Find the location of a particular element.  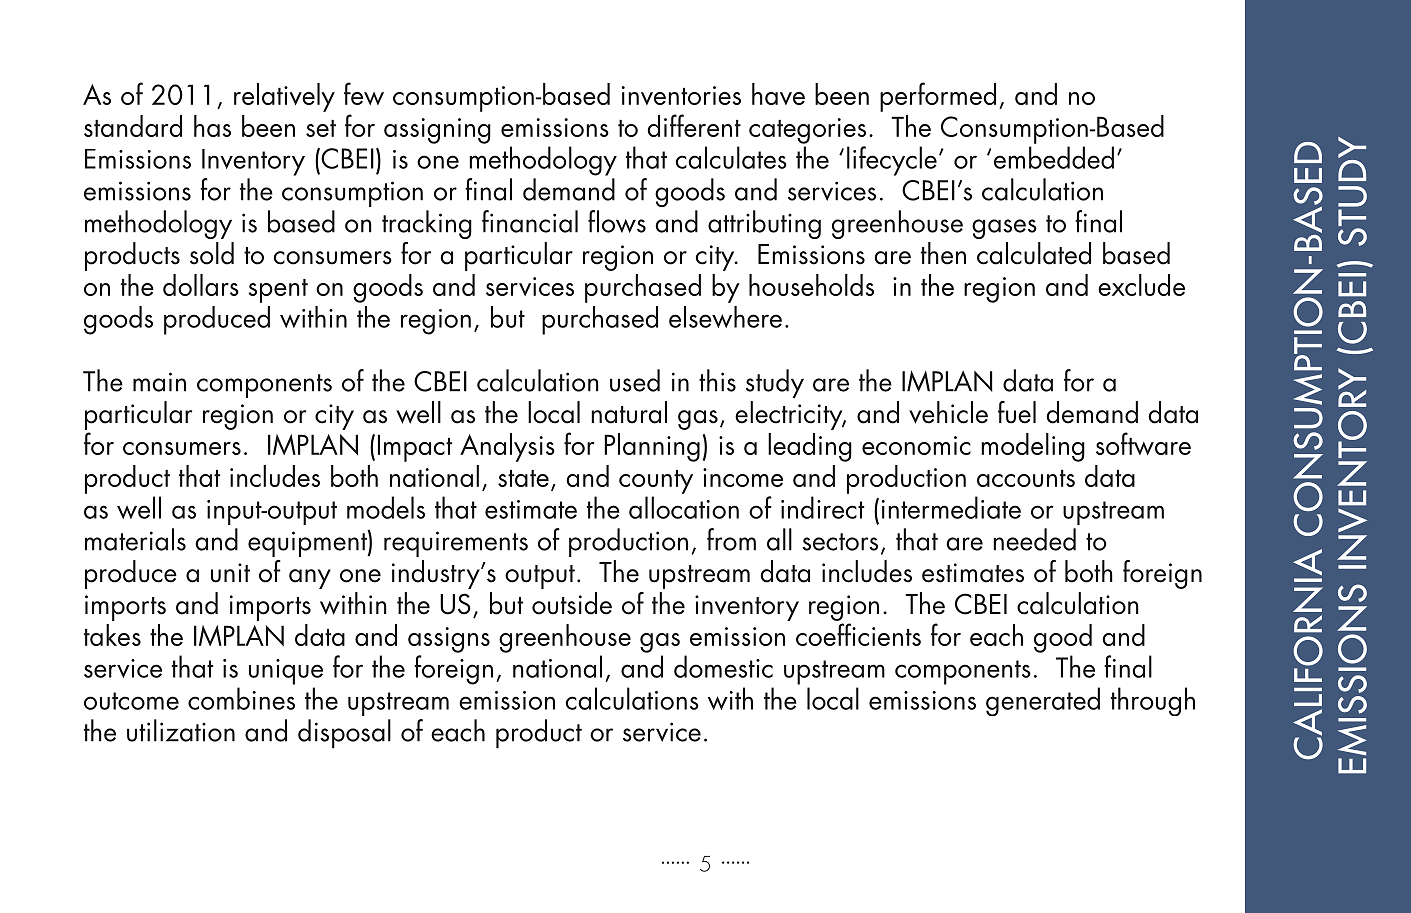

different is located at coordinates (694, 125).
